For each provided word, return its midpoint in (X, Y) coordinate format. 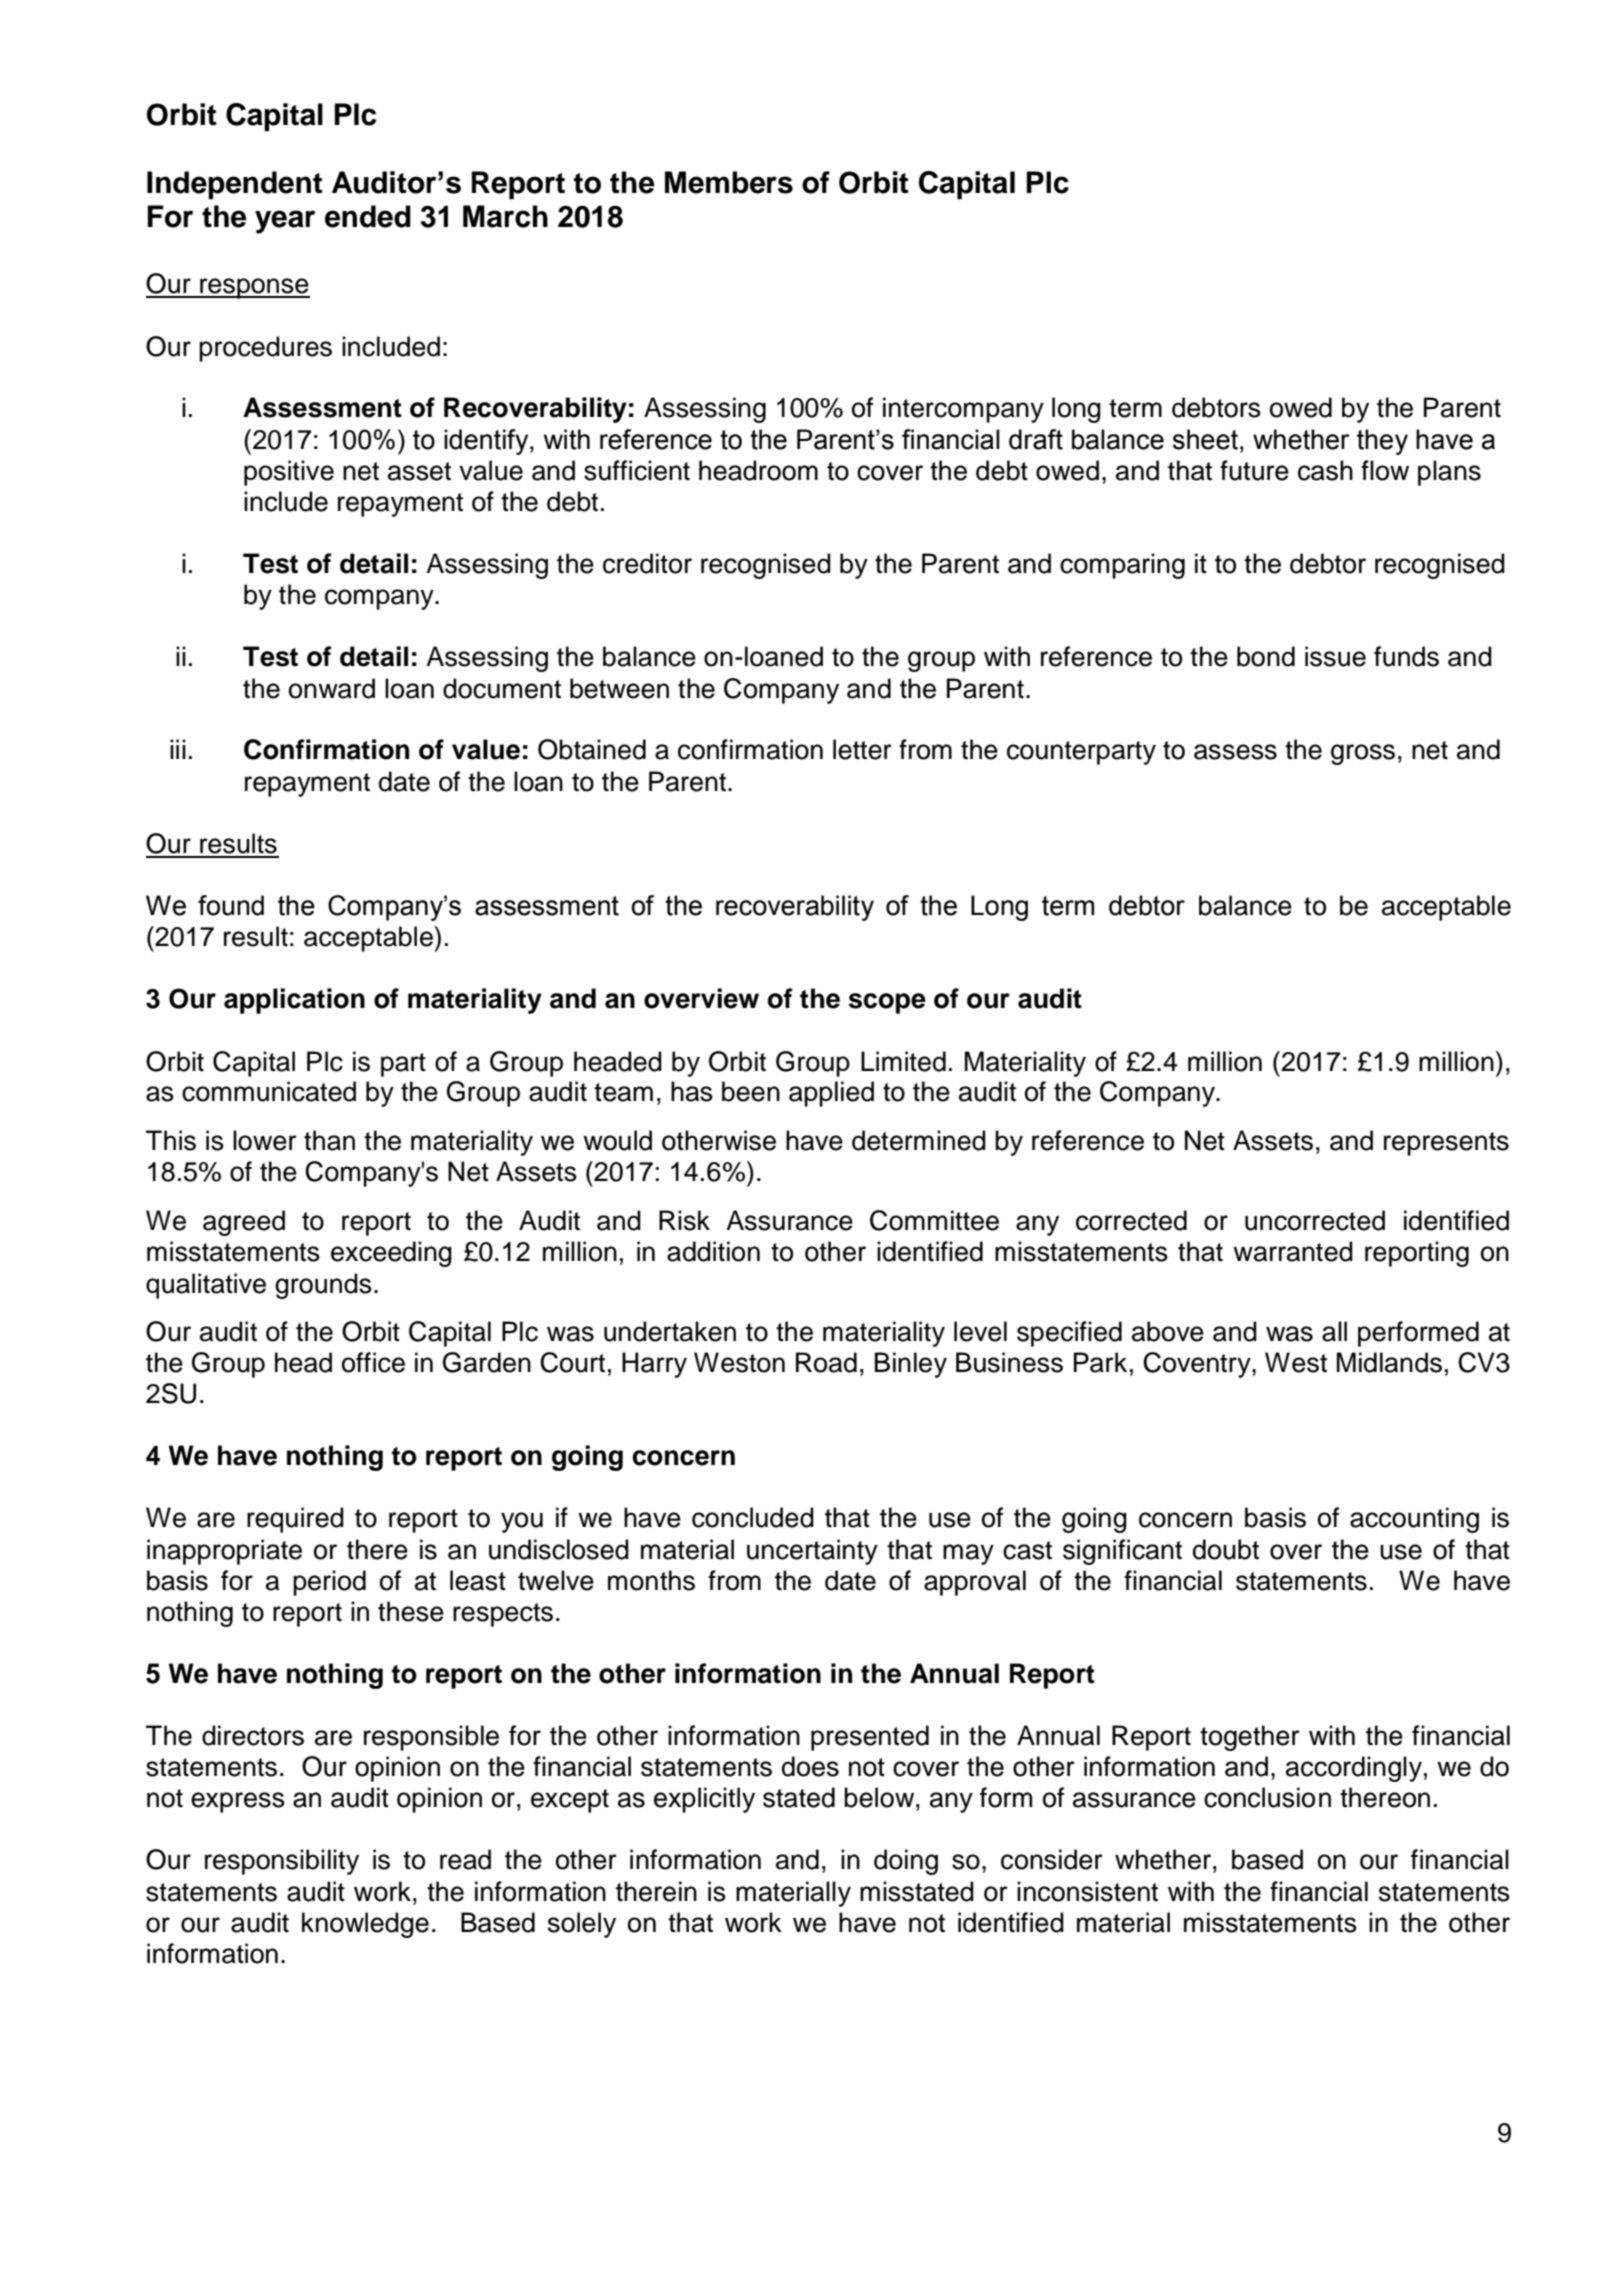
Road (826, 1362)
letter (862, 749)
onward (332, 688)
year (285, 222)
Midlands (1389, 1362)
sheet (1207, 439)
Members (729, 182)
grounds (323, 1286)
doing (906, 1862)
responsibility (282, 1862)
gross (1363, 754)
